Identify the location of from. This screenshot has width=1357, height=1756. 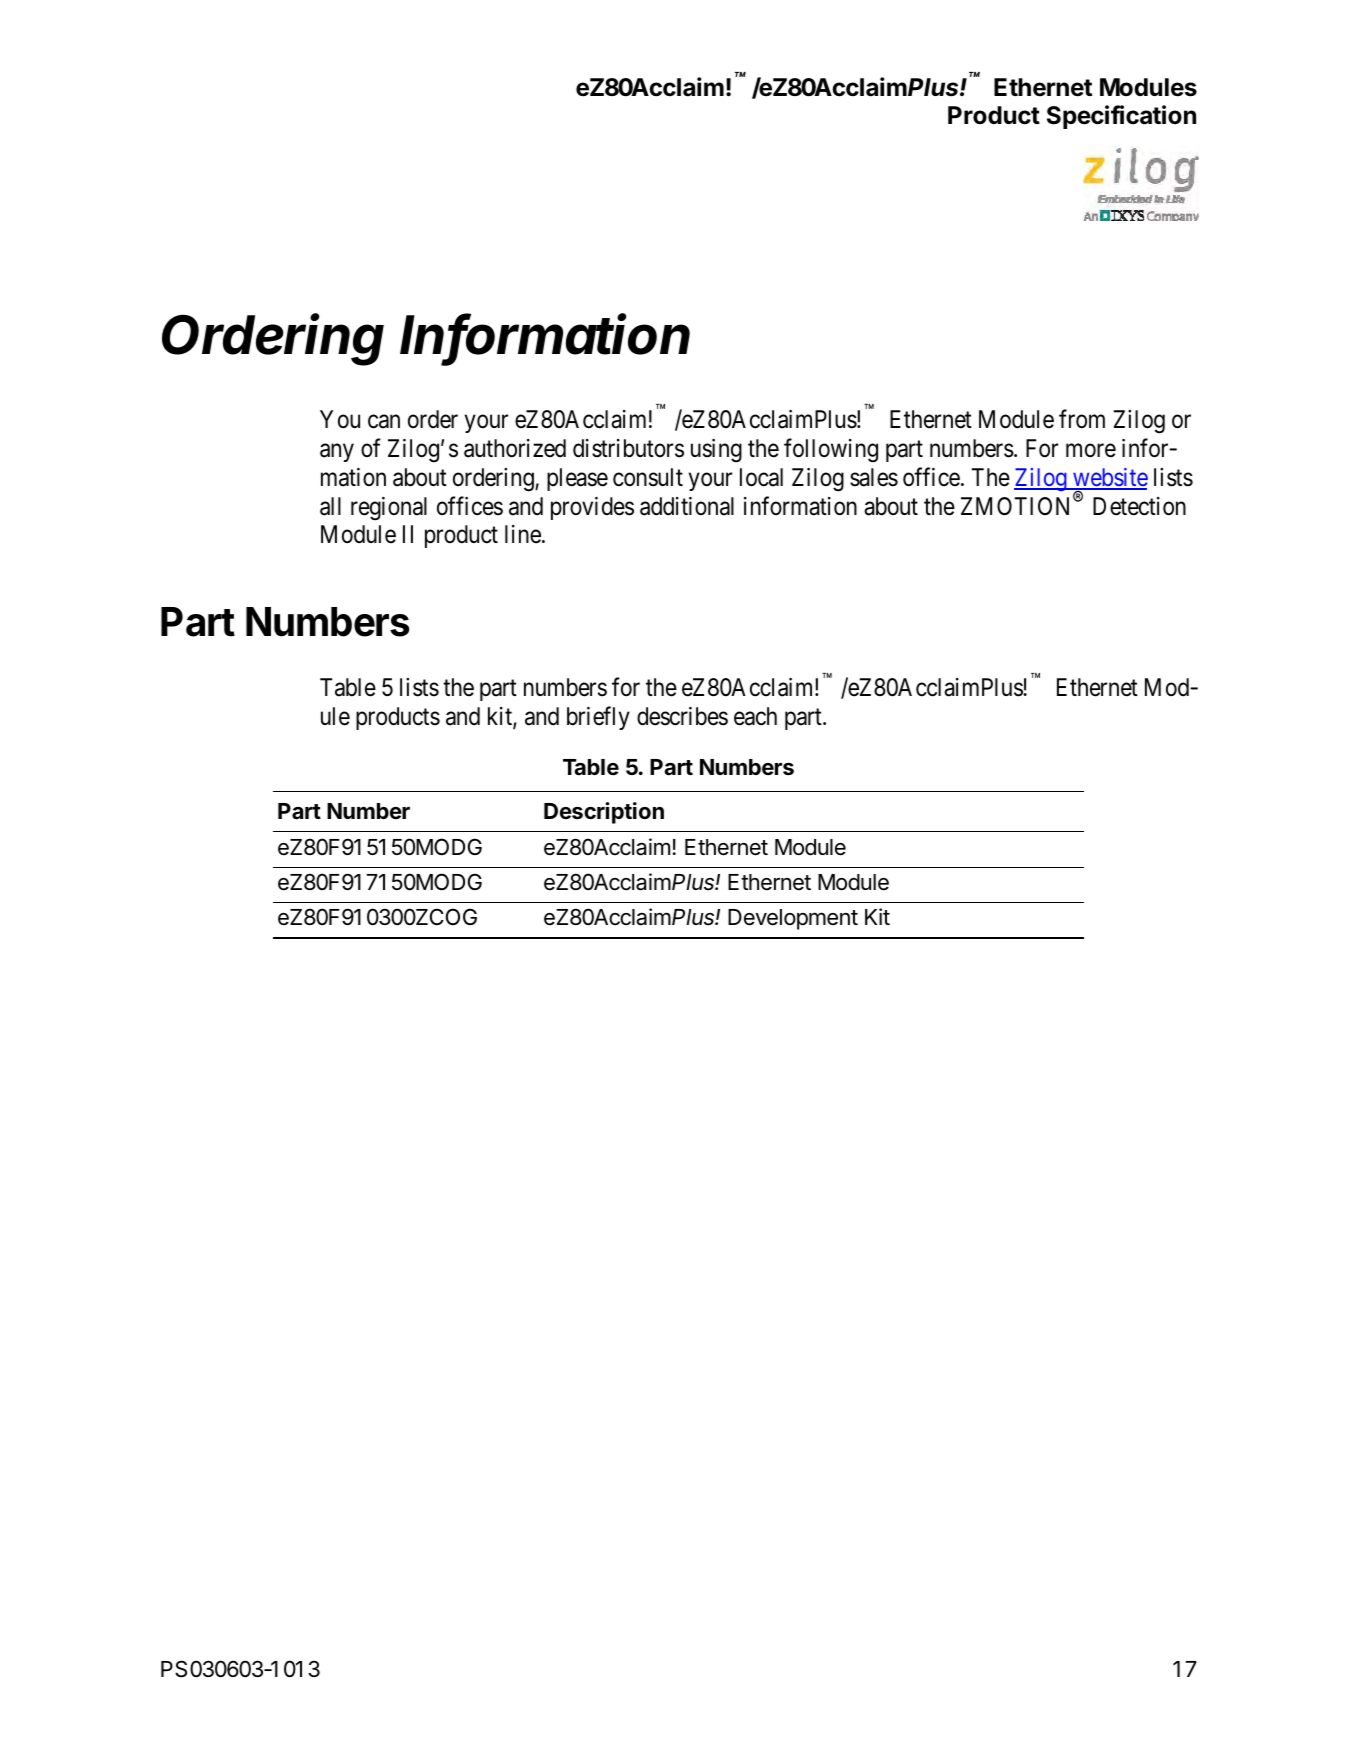
(1082, 419).
